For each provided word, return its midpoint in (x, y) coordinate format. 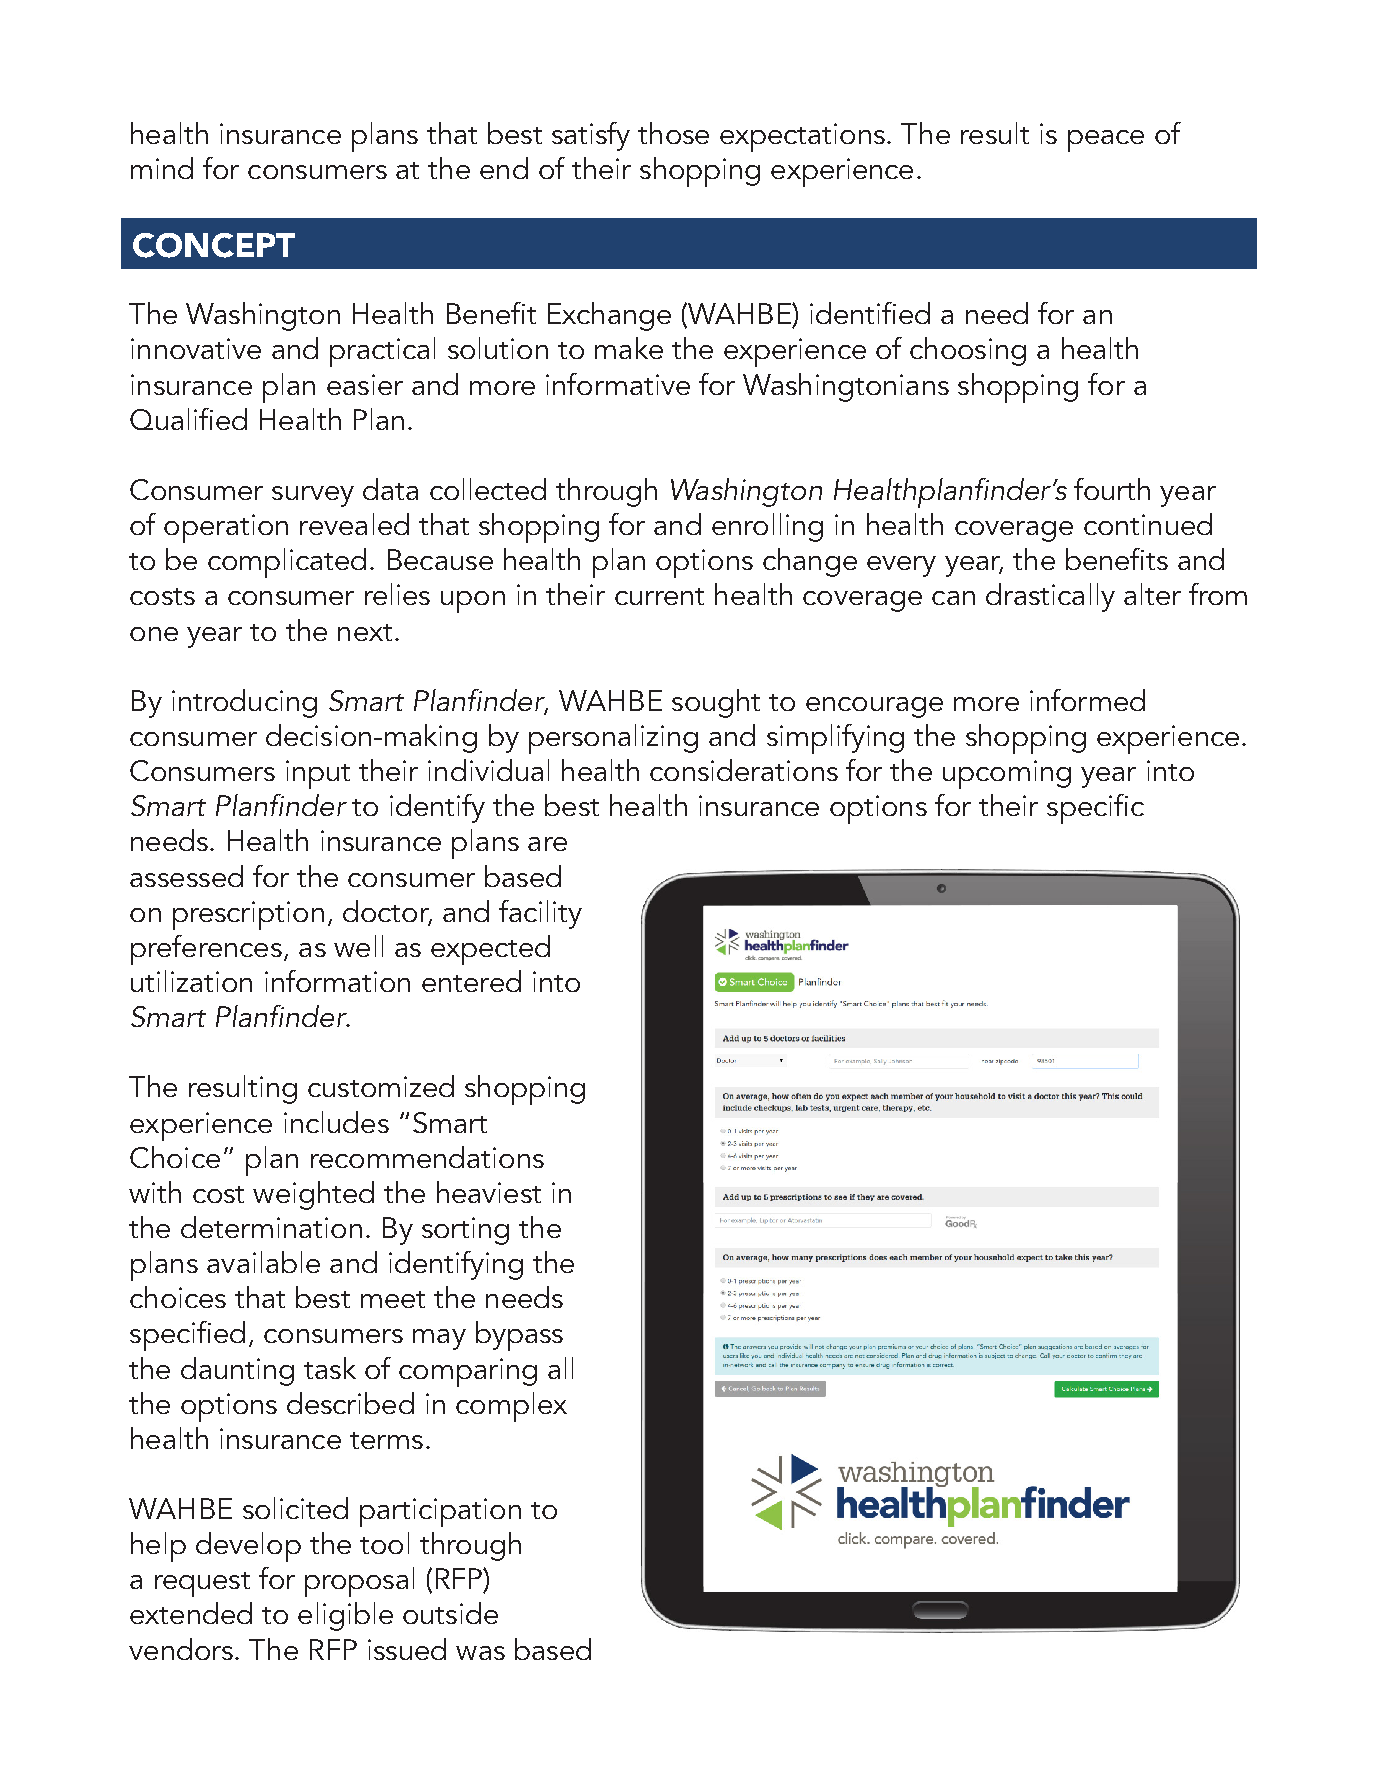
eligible (345, 1616)
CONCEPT (214, 245)
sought (716, 703)
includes (336, 1122)
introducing (244, 703)
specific (1095, 809)
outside (450, 1613)
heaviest (489, 1192)
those (673, 133)
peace (1106, 141)
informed (1087, 700)
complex (511, 1407)
